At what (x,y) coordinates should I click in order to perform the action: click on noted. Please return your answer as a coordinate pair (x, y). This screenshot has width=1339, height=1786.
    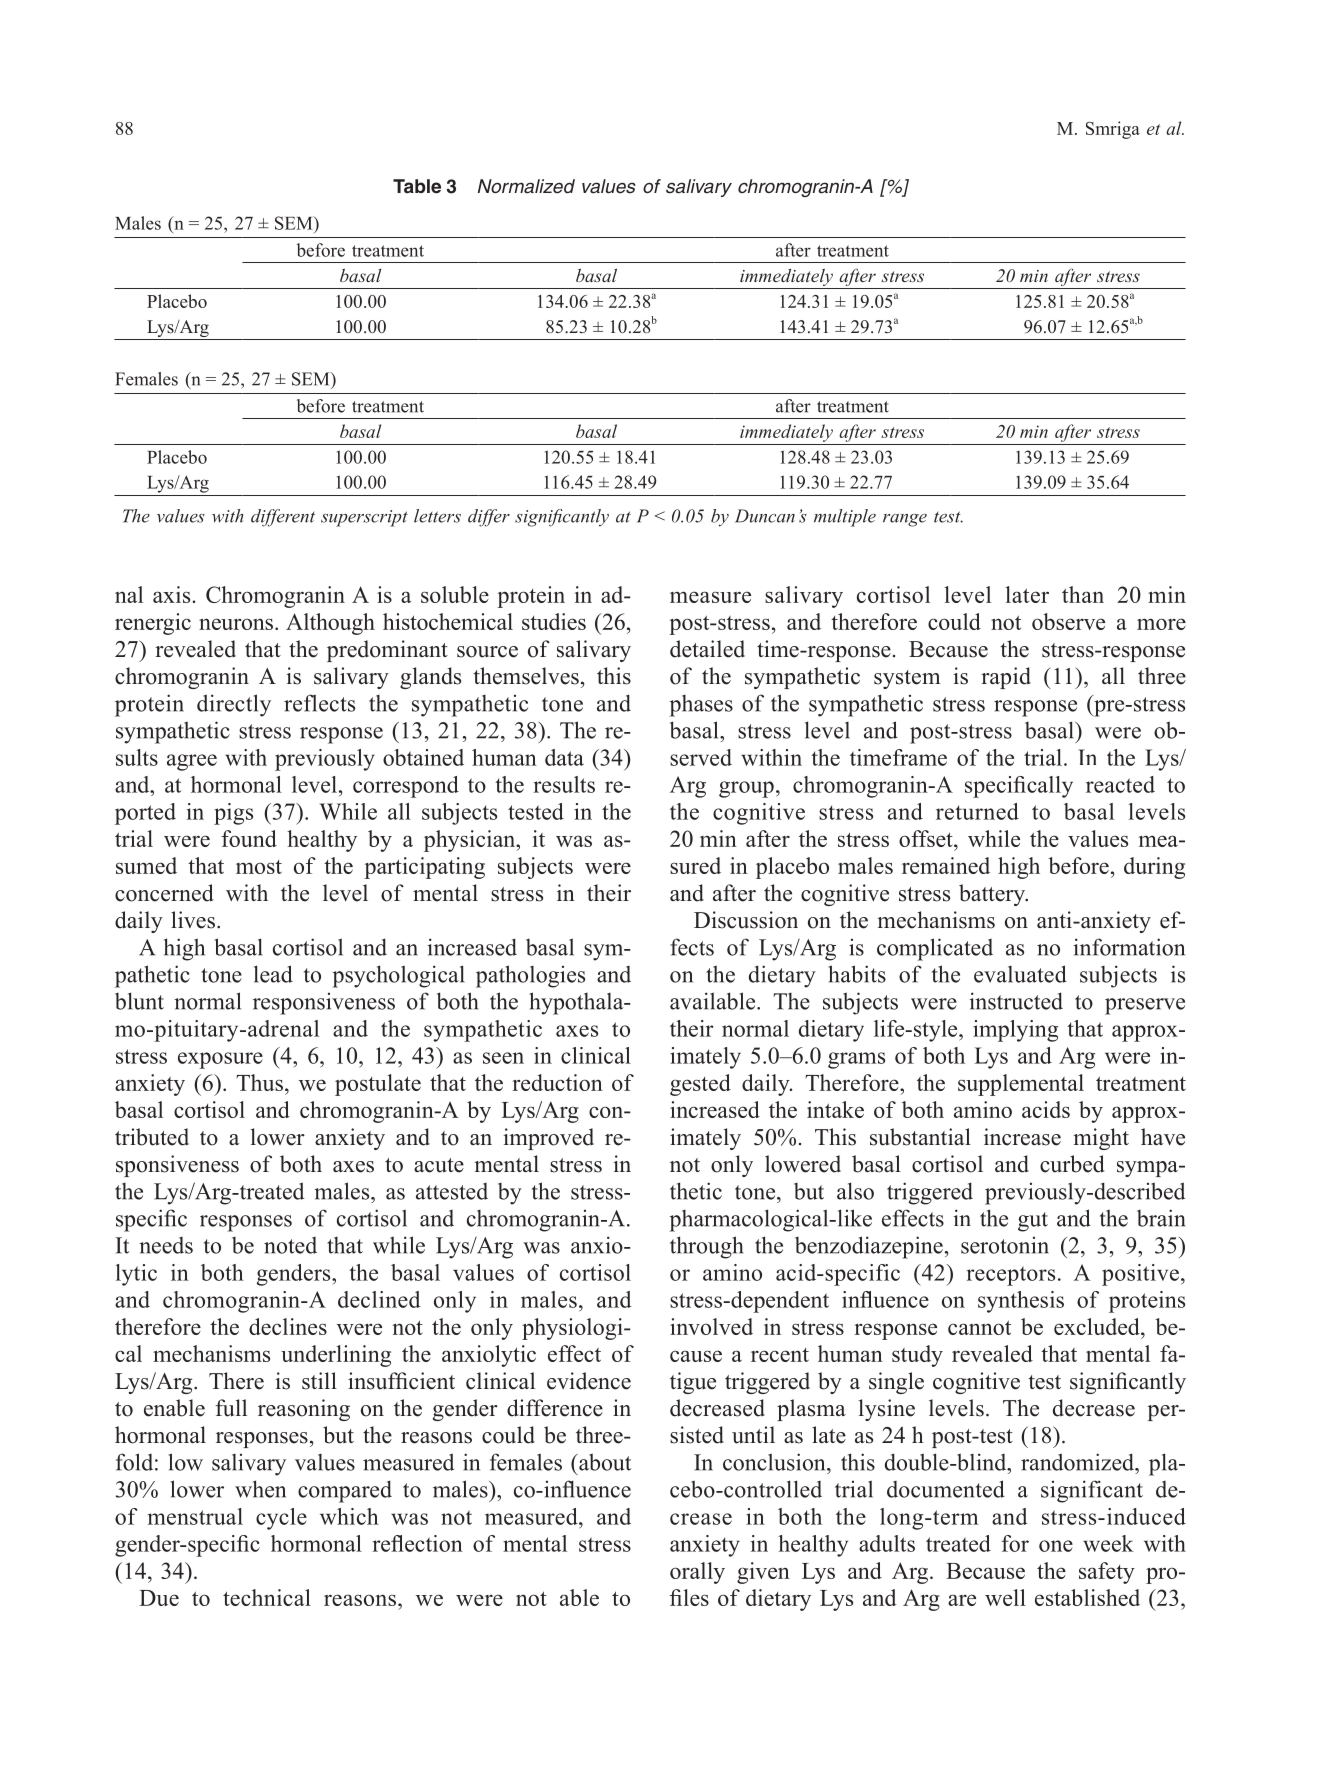
    Looking at the image, I should click on (290, 1245).
